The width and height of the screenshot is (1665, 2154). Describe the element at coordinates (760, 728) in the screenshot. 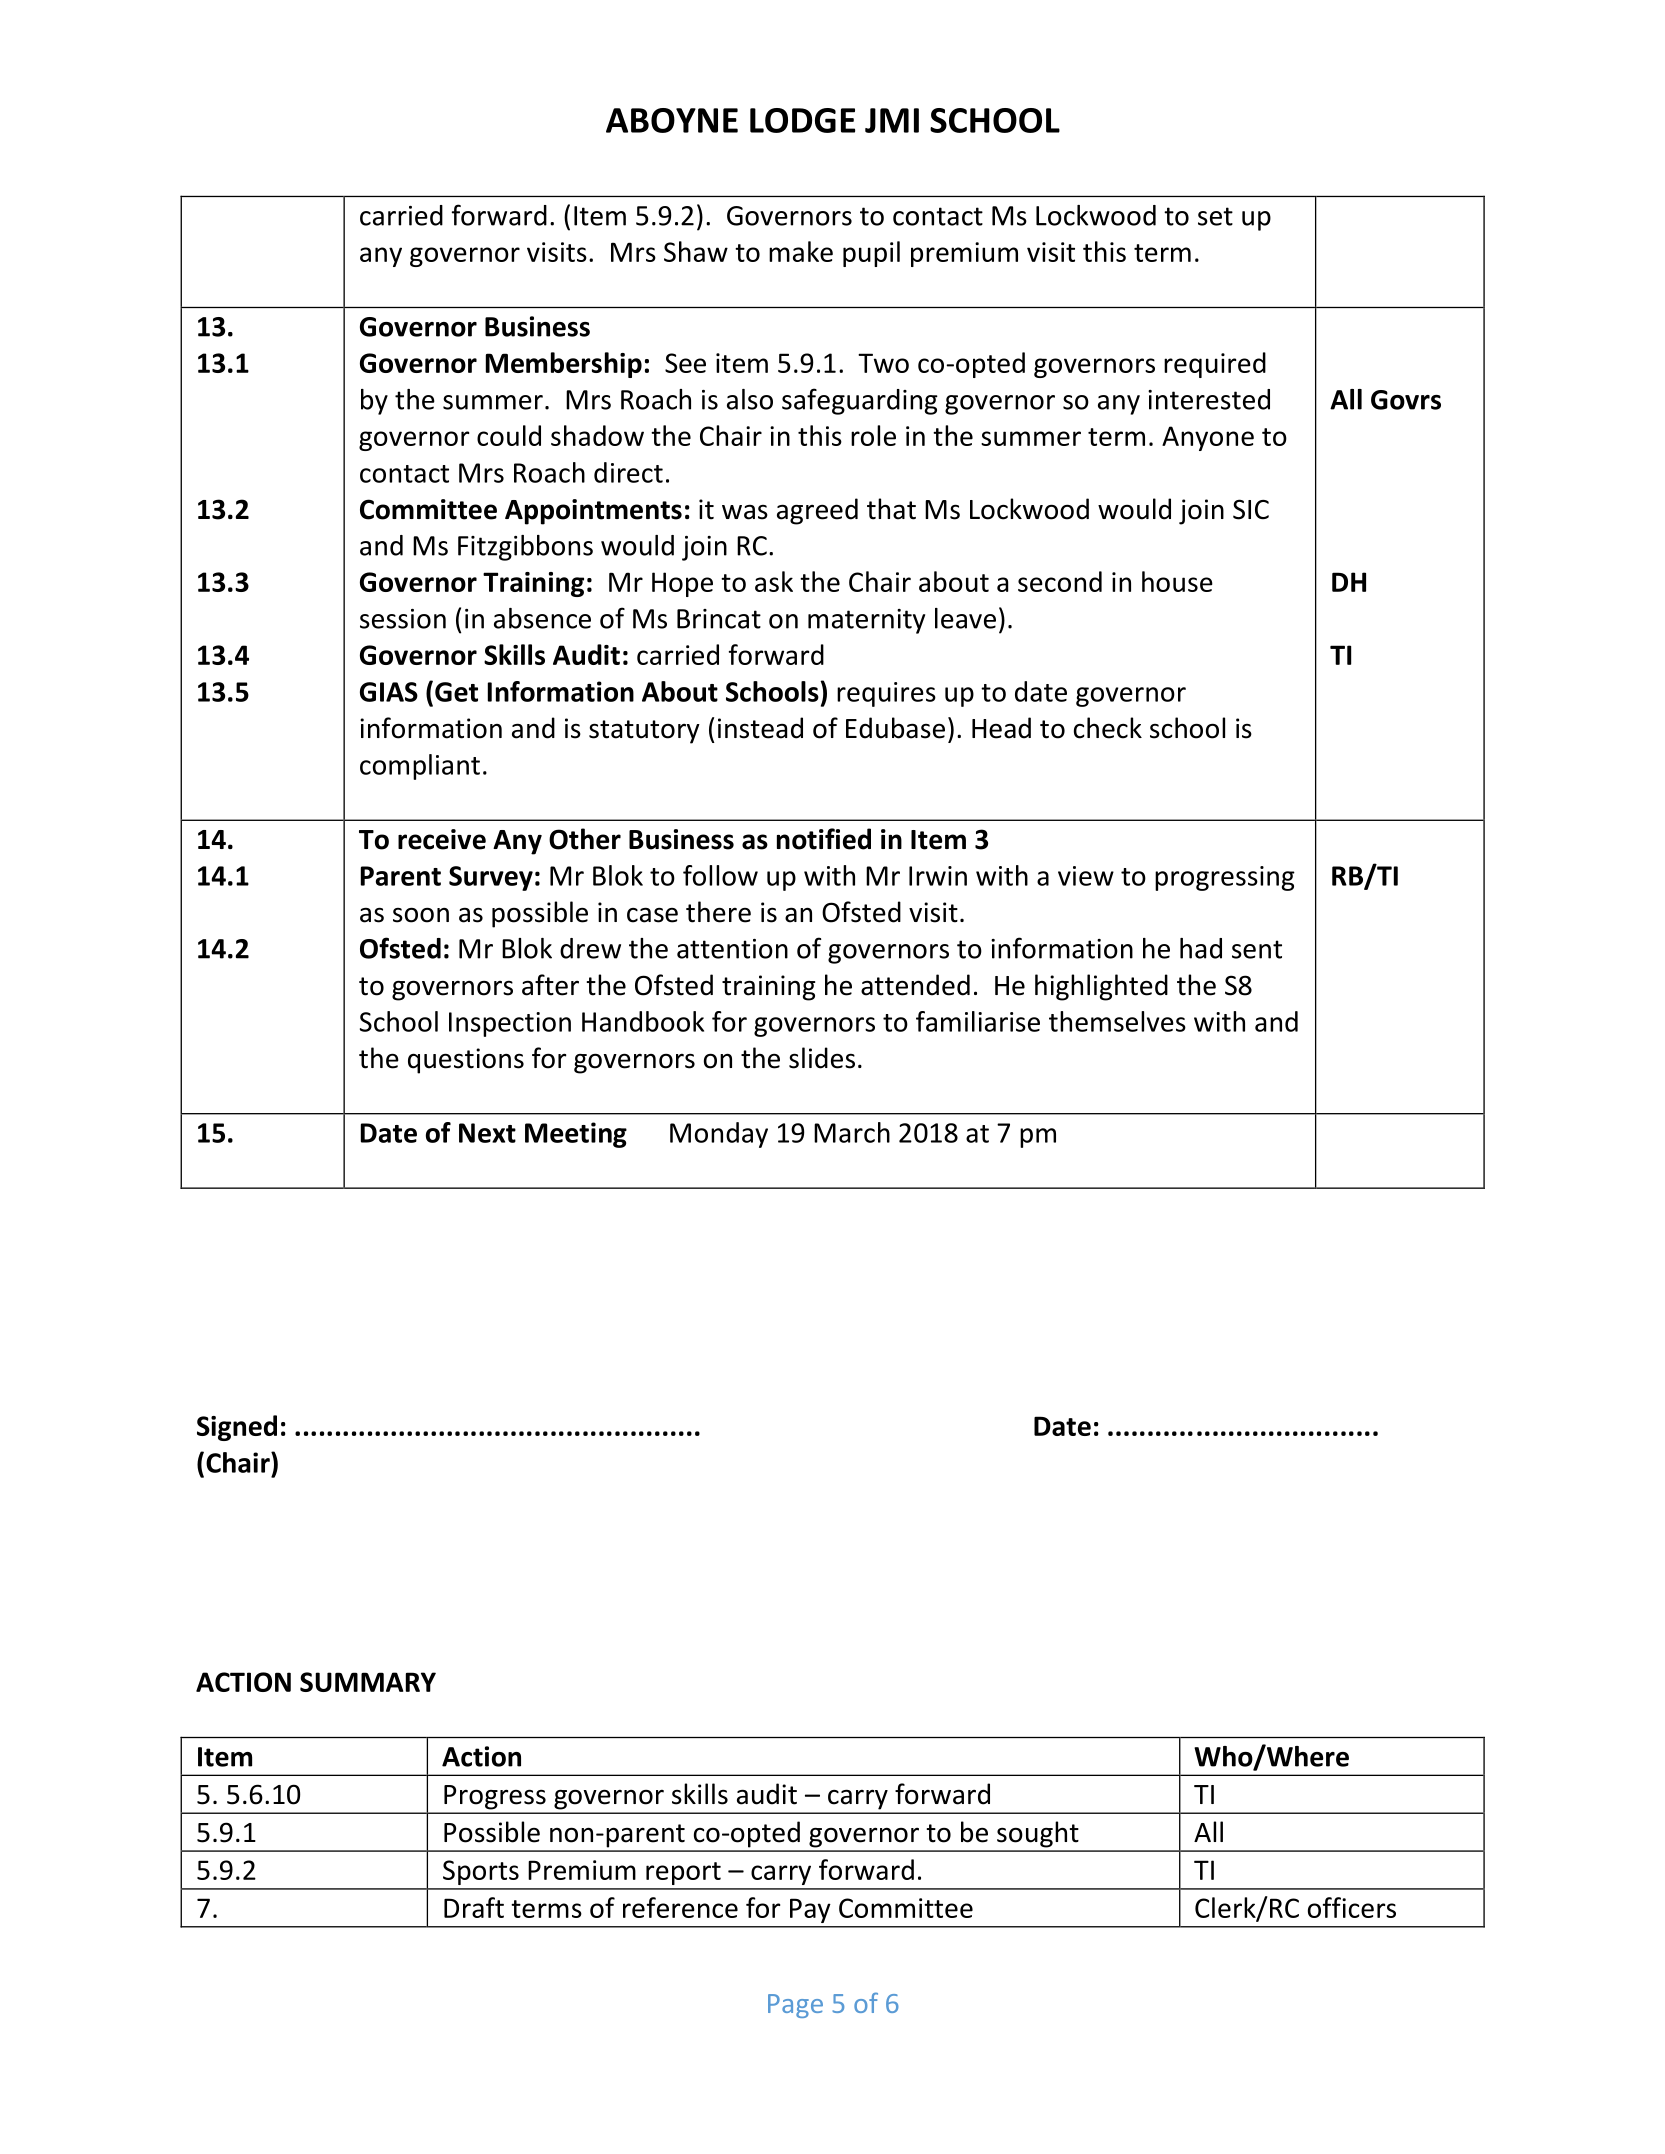

I see `instead` at that location.
